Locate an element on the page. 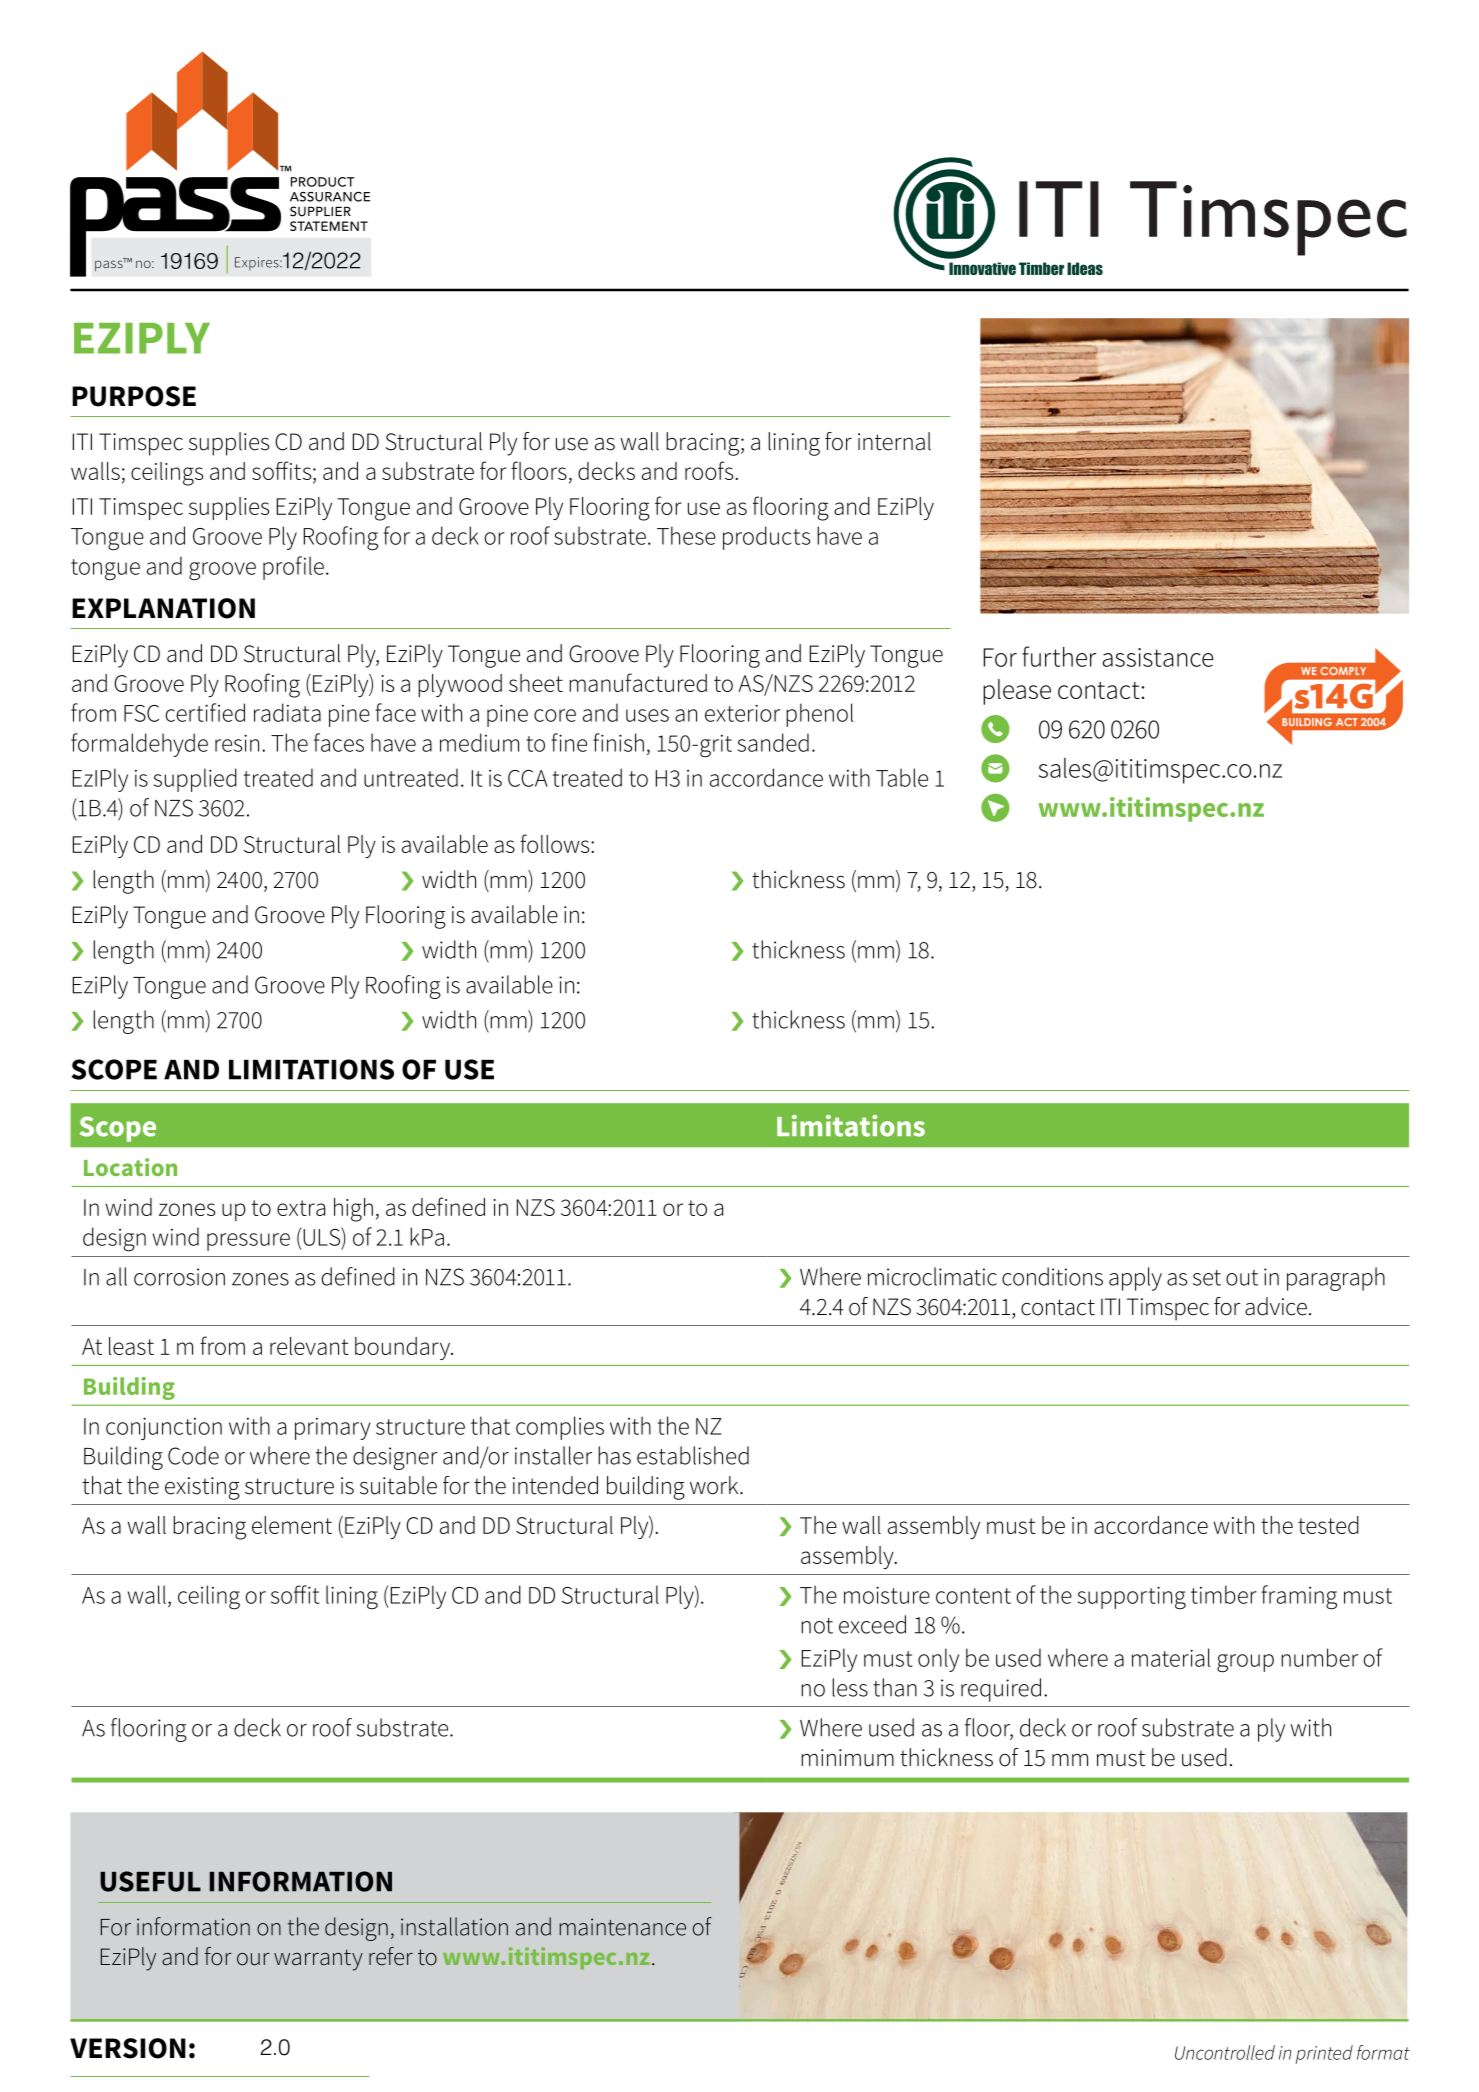  follows is located at coordinates (556, 843).
